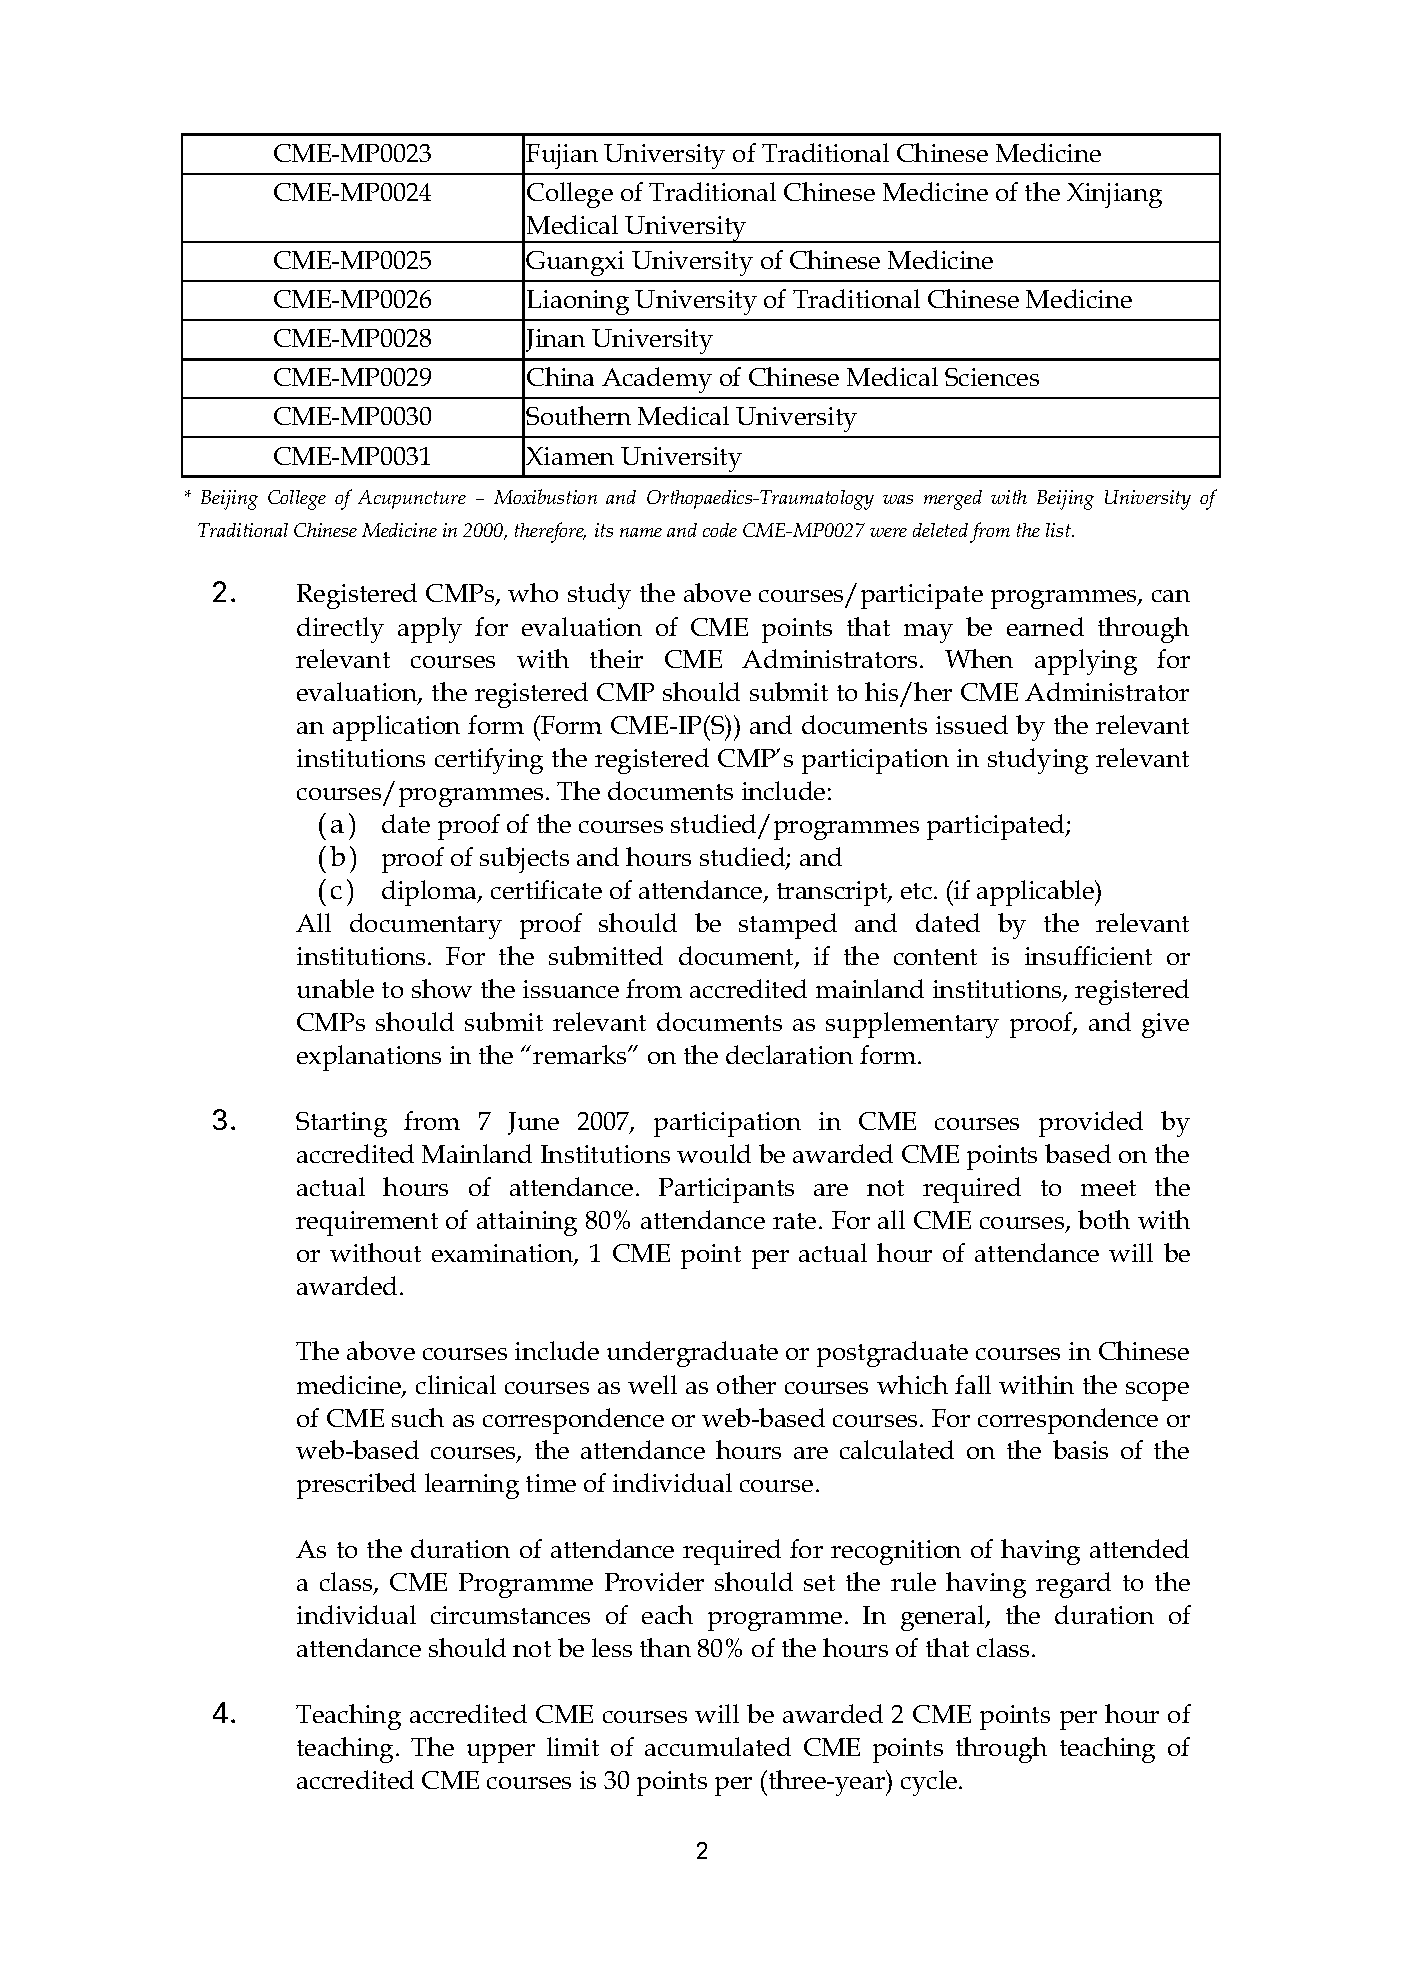 The image size is (1402, 1982). I want to click on insufficient, so click(1088, 955).
